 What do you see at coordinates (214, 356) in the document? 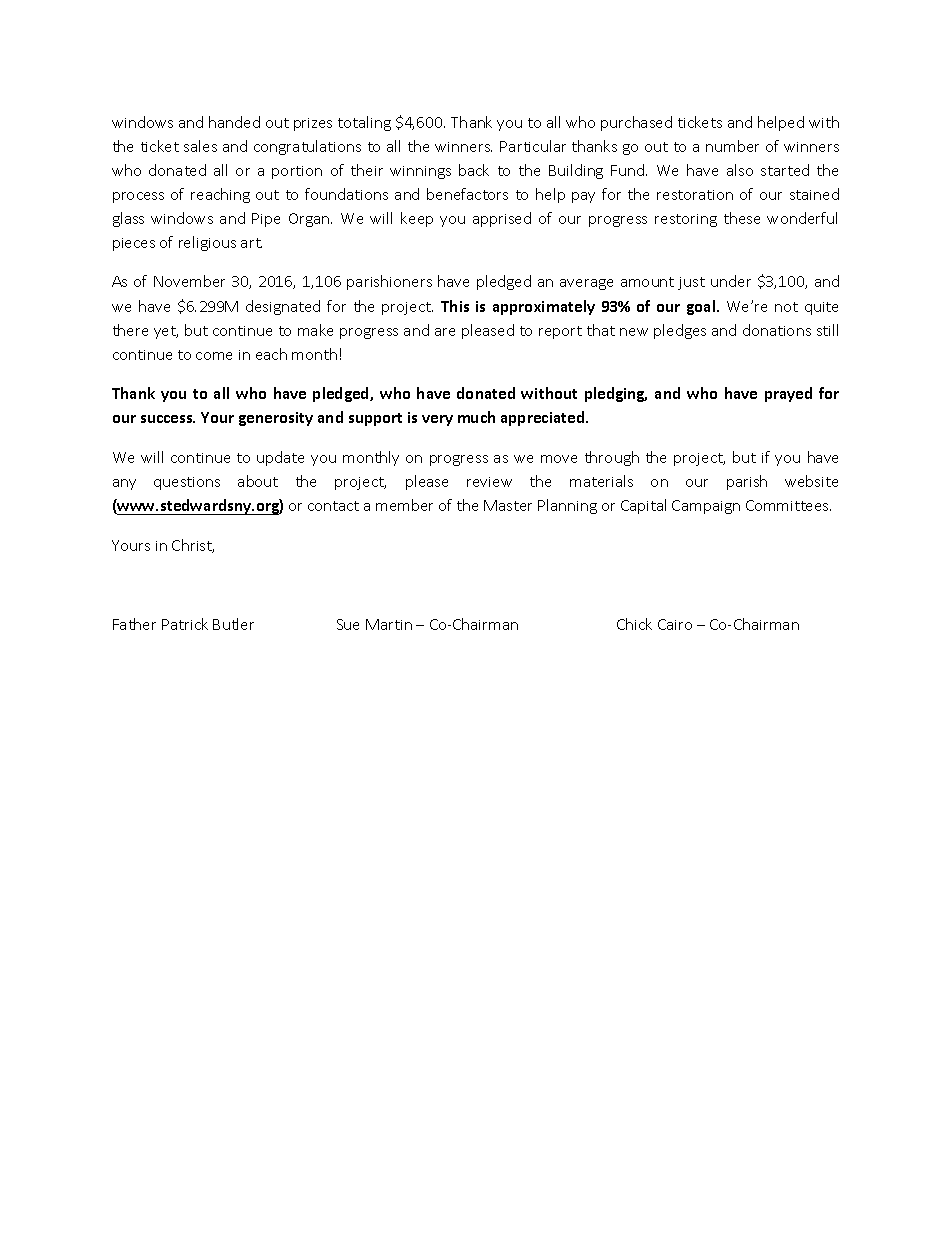
I see `come` at bounding box center [214, 356].
